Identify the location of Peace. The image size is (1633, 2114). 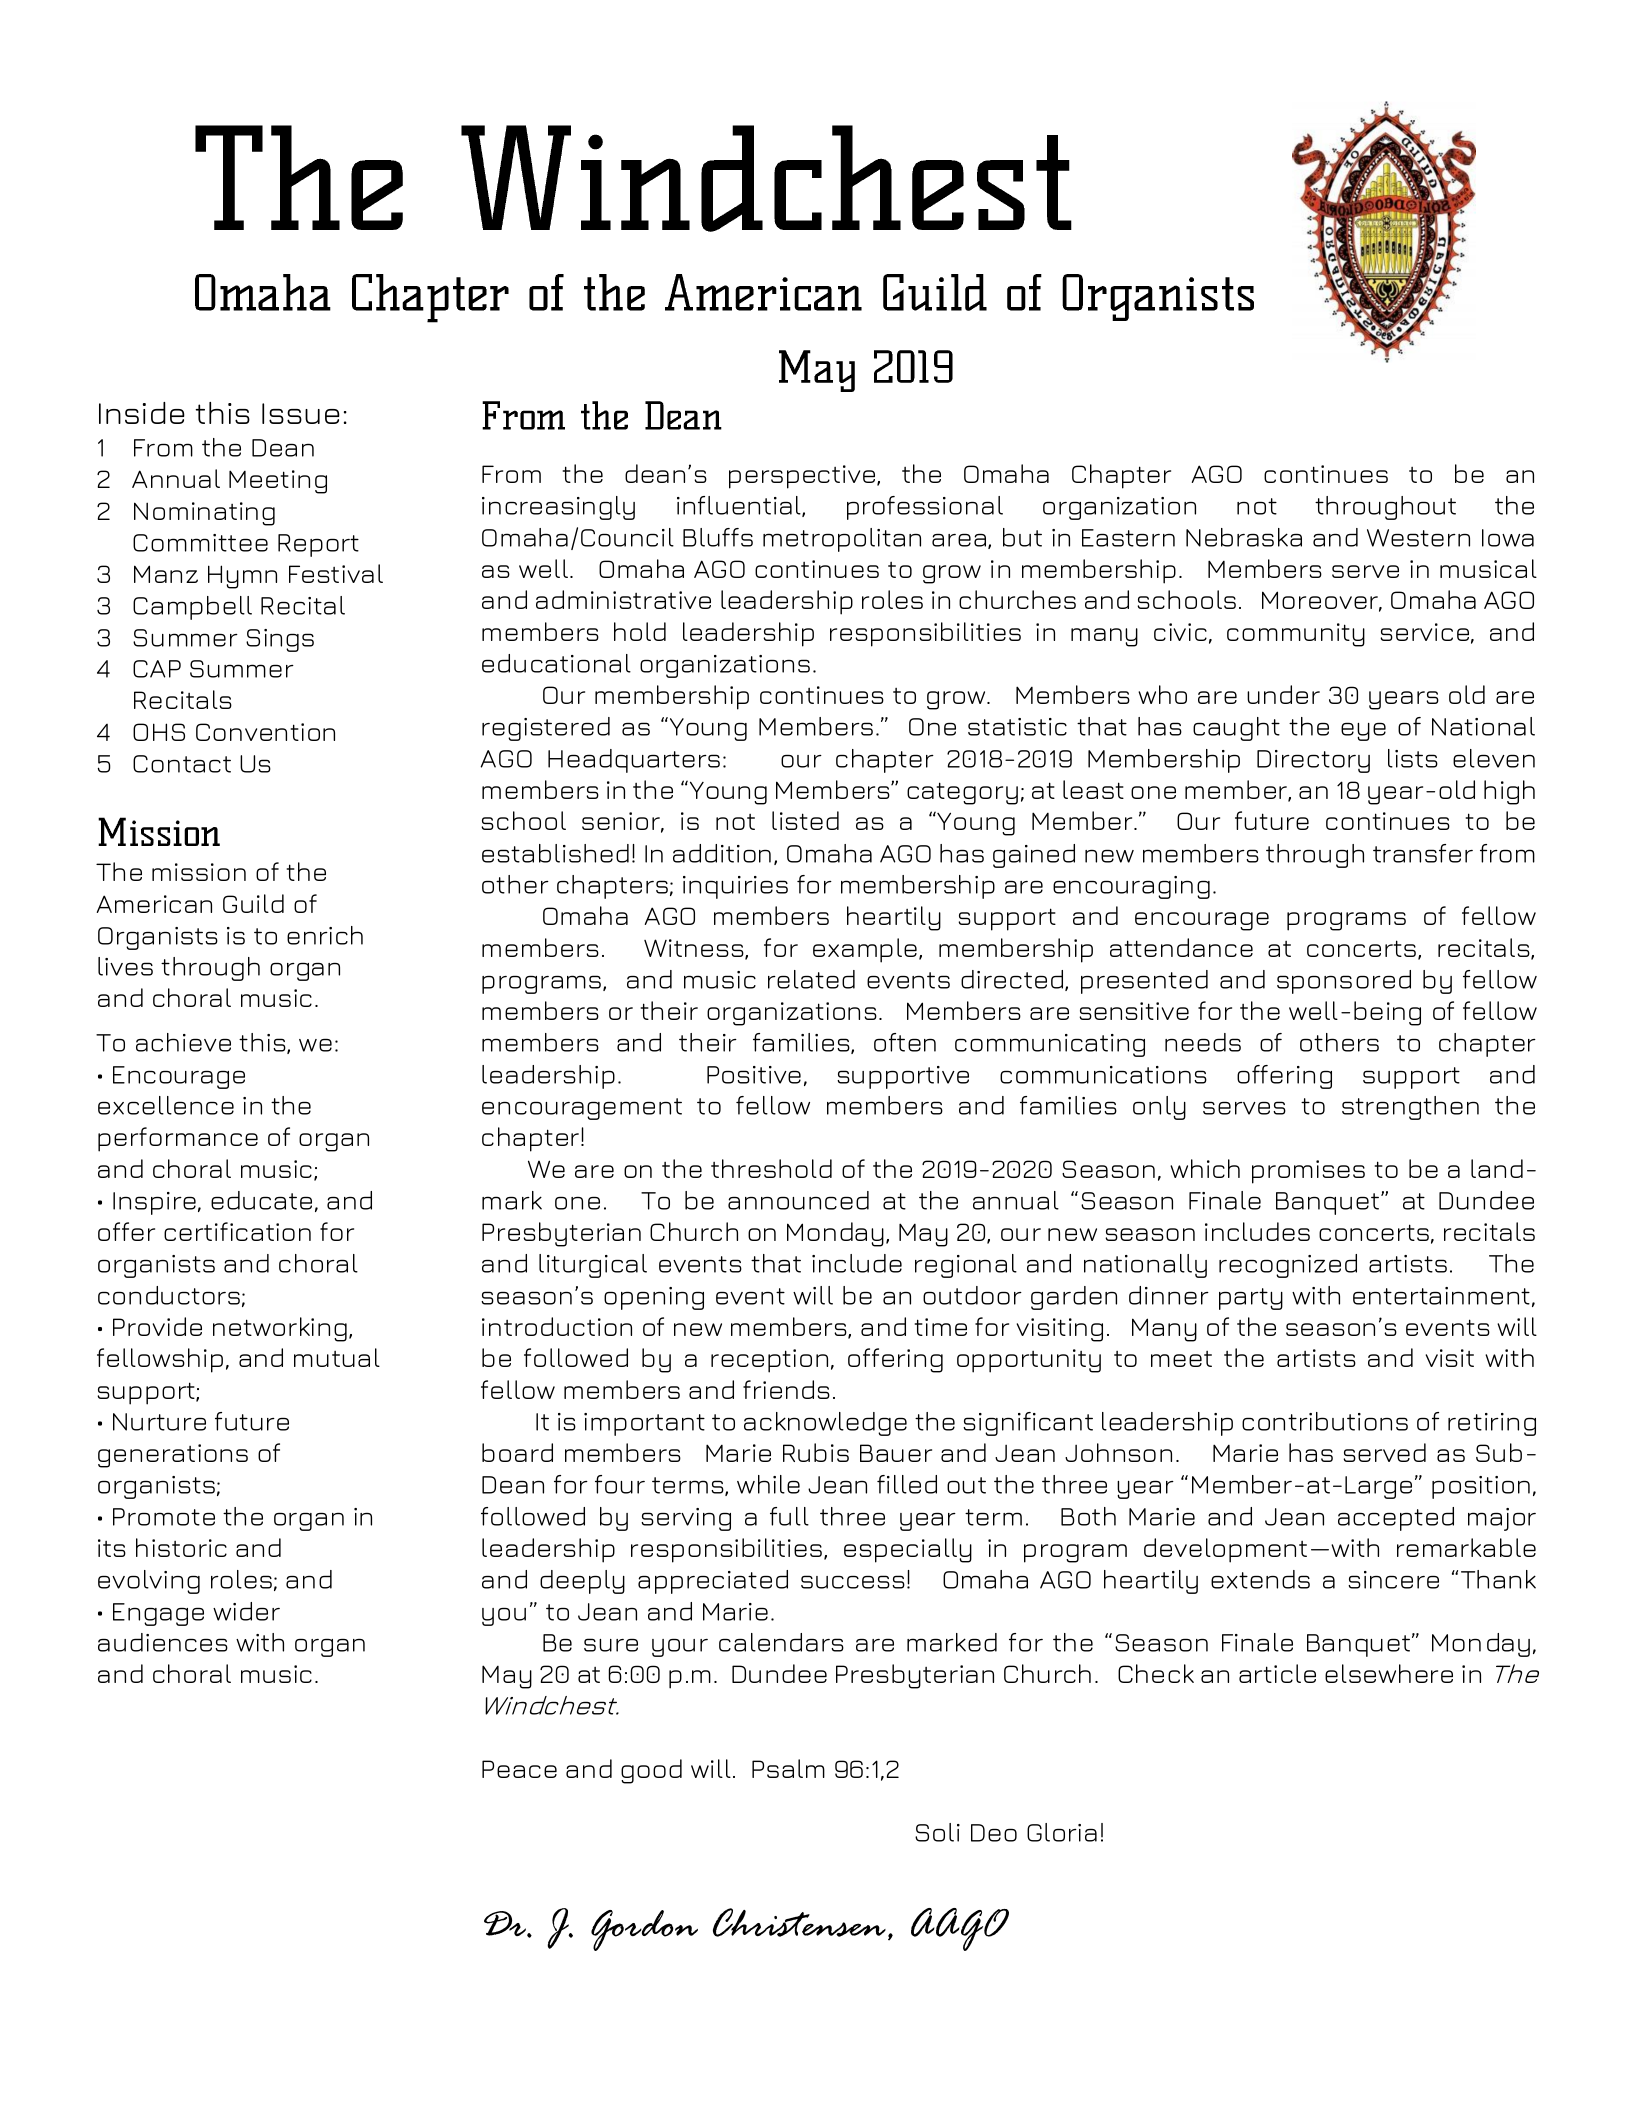
(519, 1769).
